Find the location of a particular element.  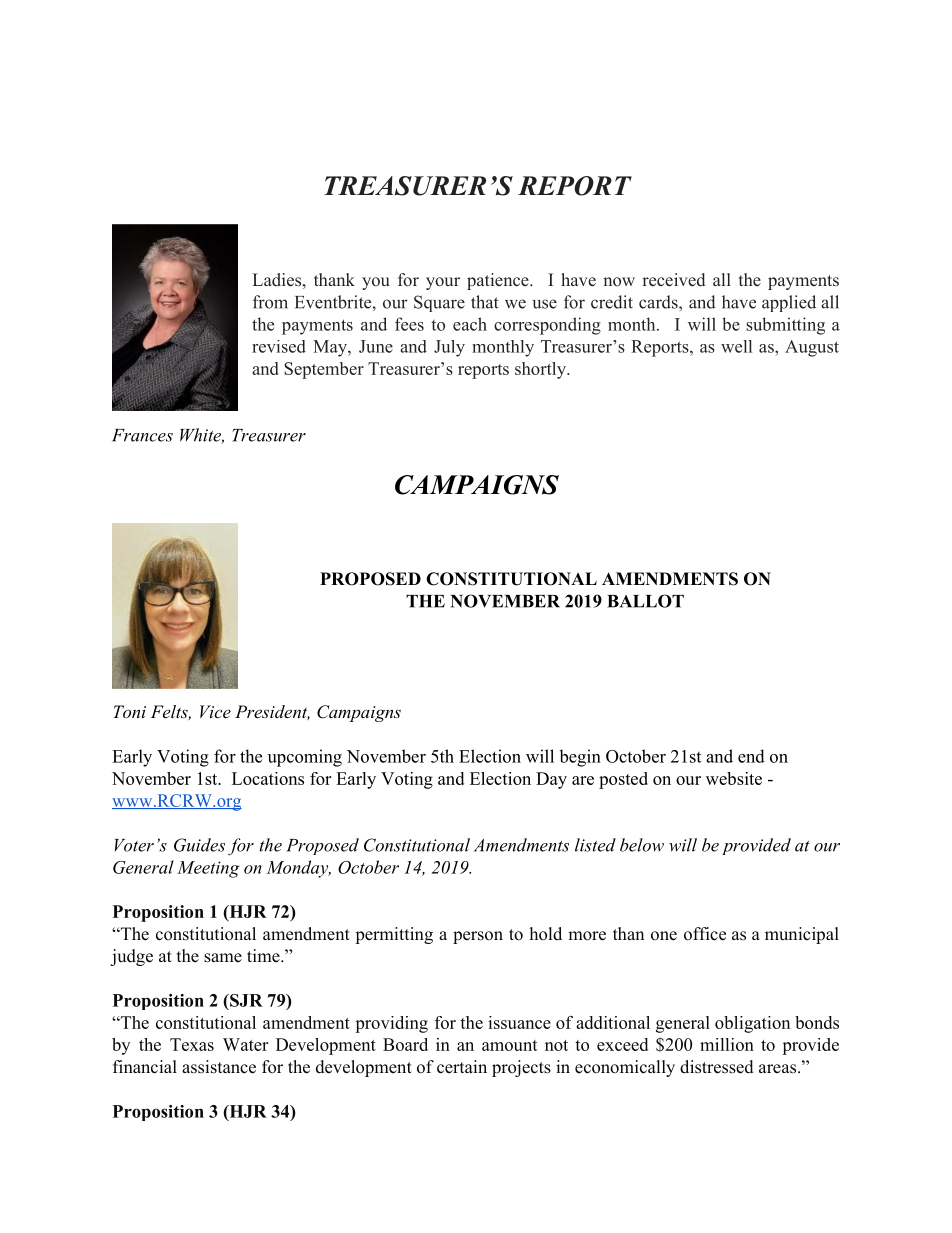

amount is located at coordinates (510, 1045).
